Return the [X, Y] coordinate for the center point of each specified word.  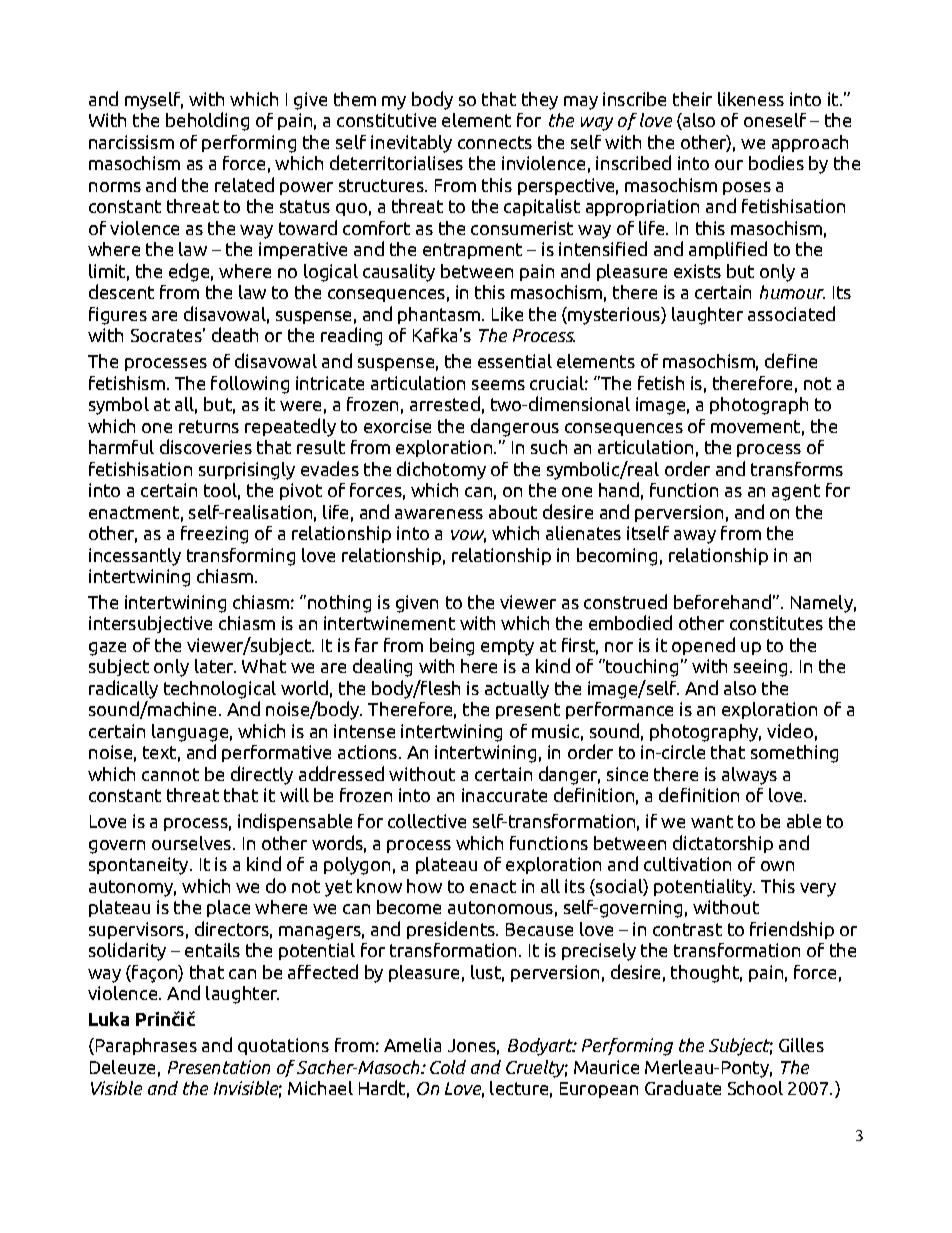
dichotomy [441, 470]
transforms [797, 469]
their [692, 99]
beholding [207, 121]
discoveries [206, 446]
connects [495, 142]
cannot [170, 774]
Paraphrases [145, 1046]
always [749, 776]
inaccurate [504, 795]
